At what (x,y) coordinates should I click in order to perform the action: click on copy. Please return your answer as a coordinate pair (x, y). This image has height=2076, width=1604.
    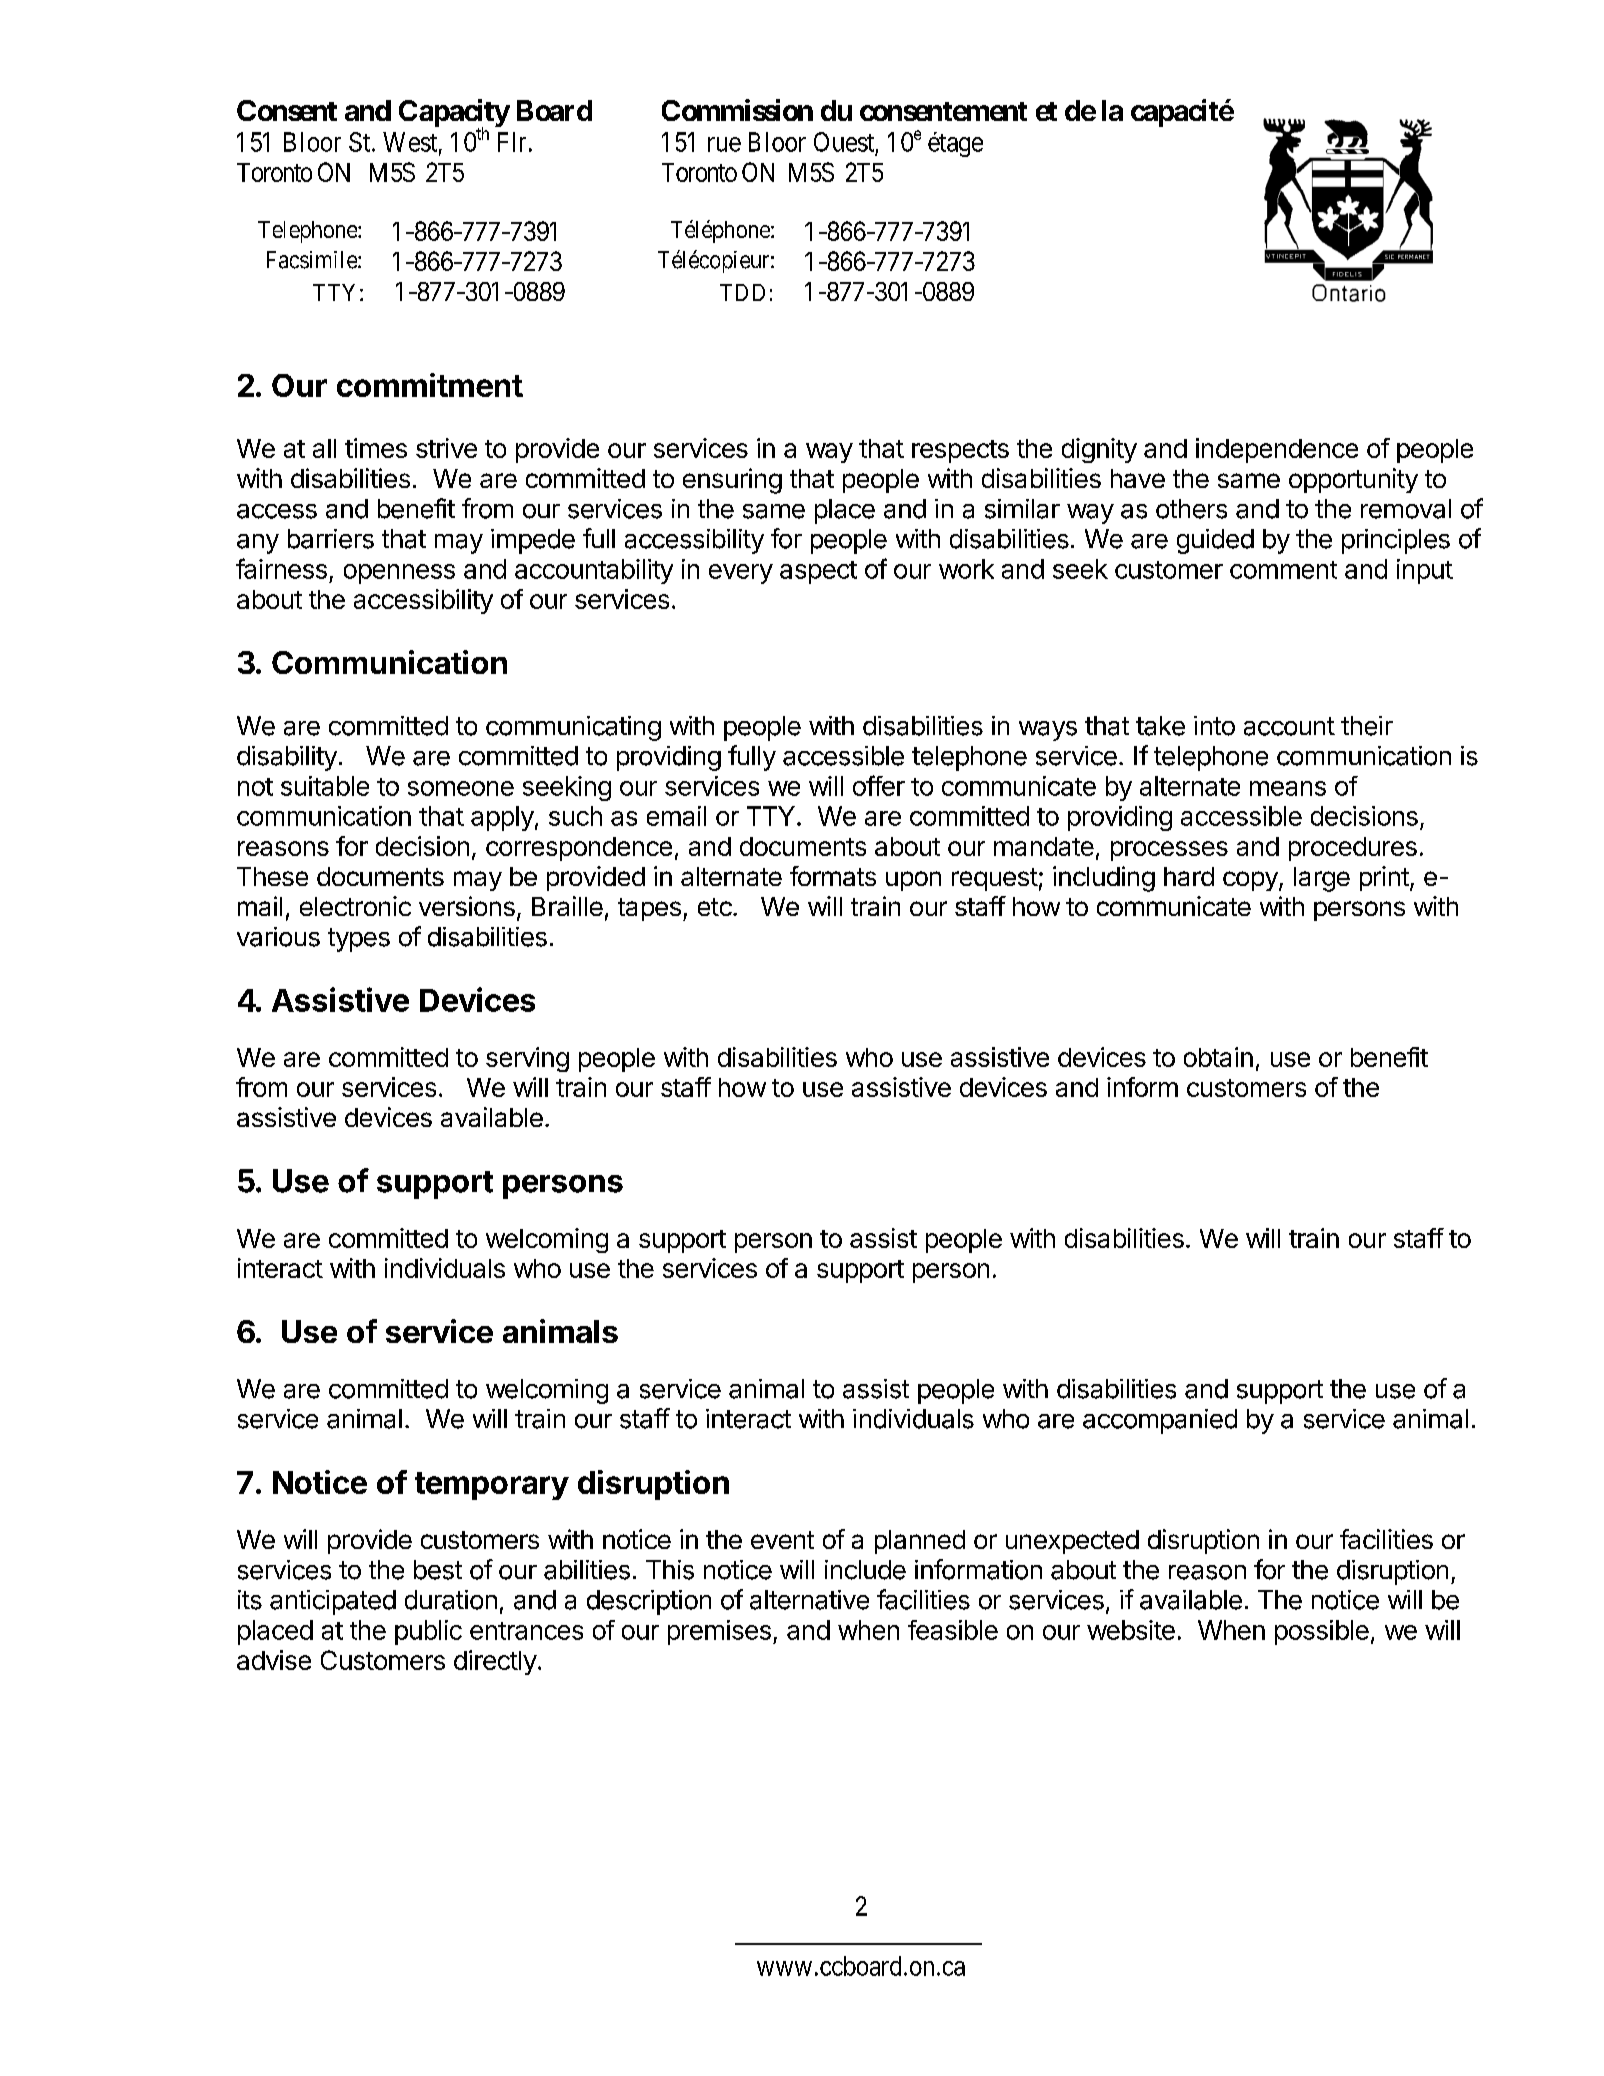
    Looking at the image, I should click on (1251, 881).
